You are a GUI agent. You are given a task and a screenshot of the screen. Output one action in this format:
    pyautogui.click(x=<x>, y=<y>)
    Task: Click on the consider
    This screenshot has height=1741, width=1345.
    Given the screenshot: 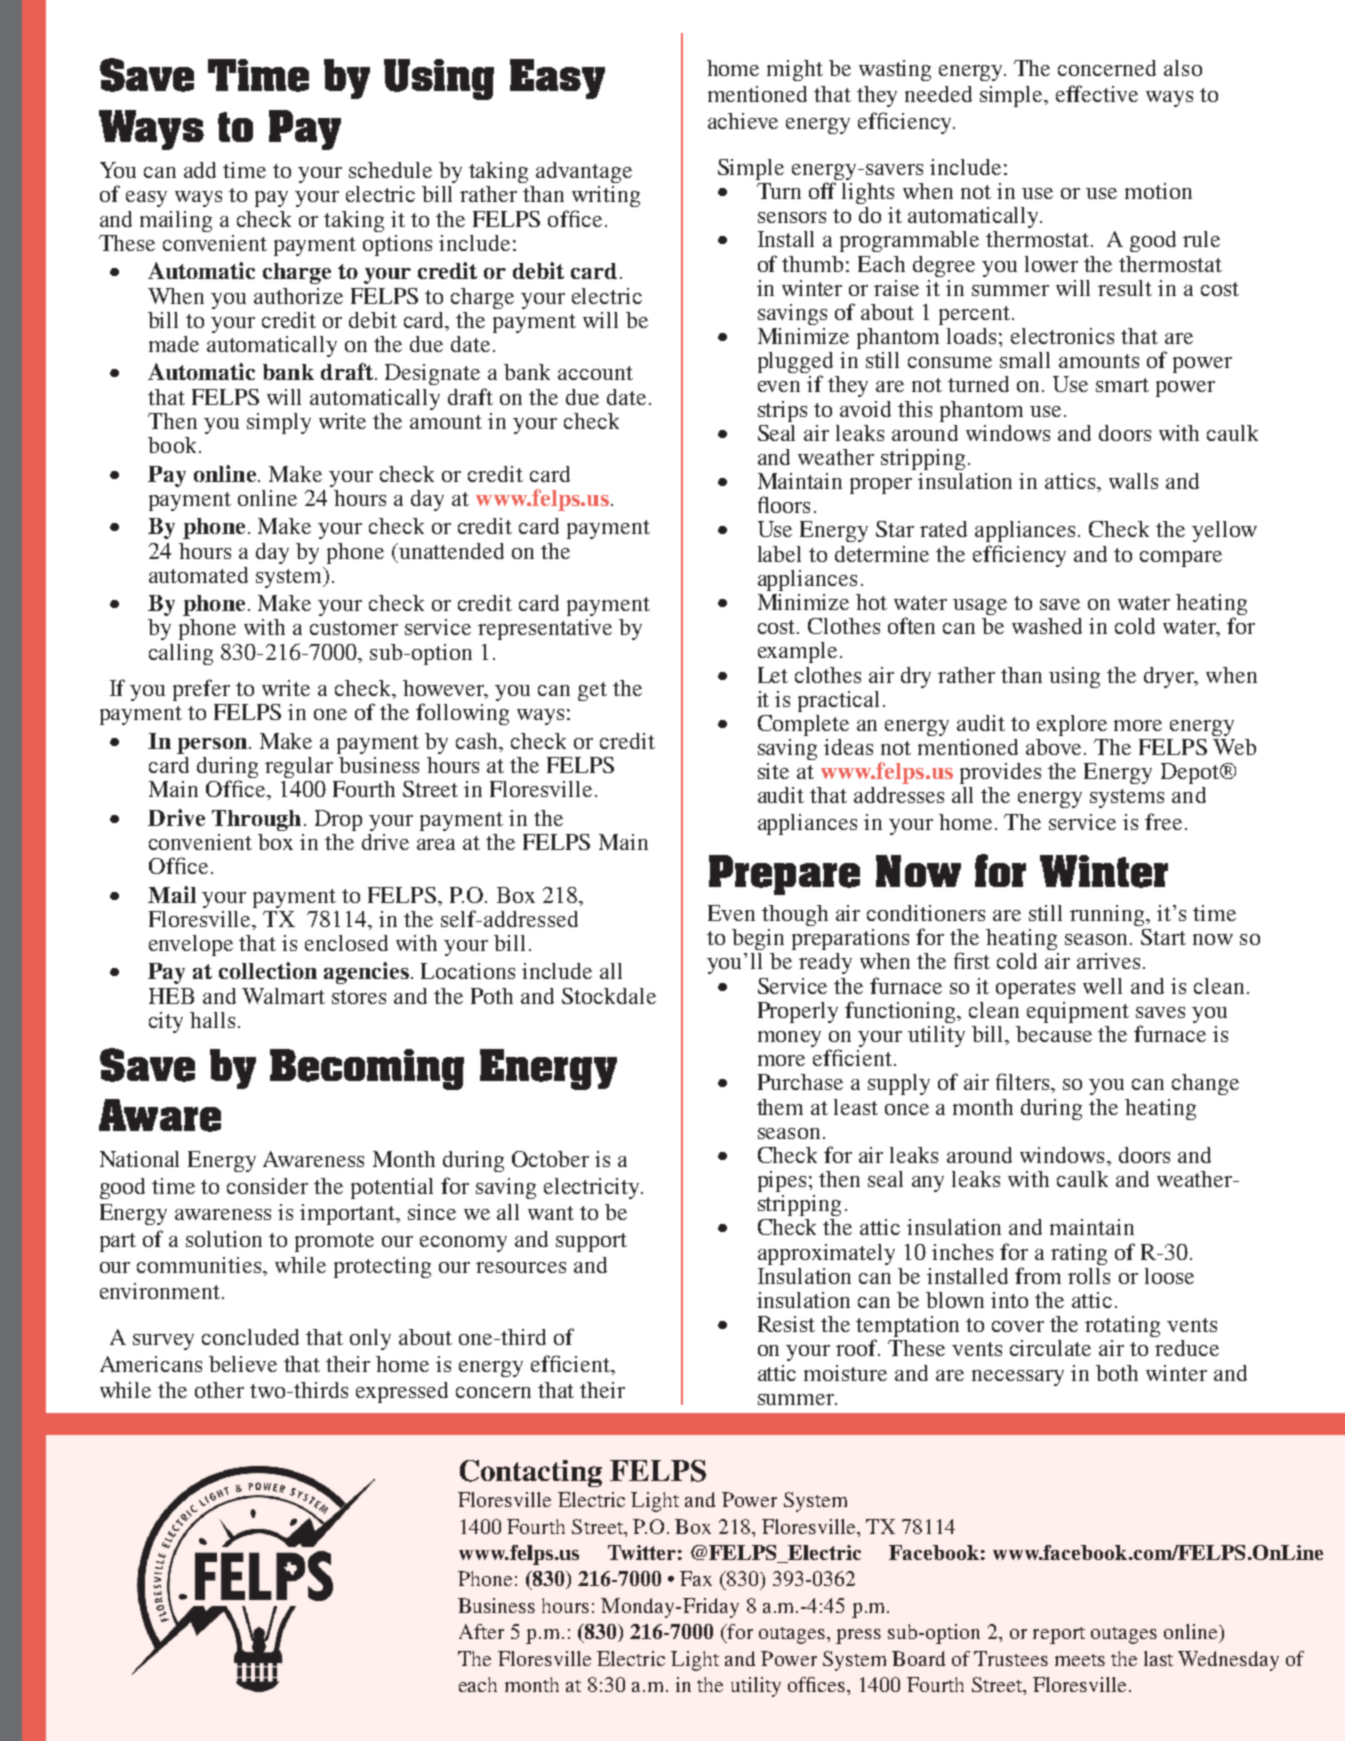 What is the action you would take?
    pyautogui.click(x=267, y=1186)
